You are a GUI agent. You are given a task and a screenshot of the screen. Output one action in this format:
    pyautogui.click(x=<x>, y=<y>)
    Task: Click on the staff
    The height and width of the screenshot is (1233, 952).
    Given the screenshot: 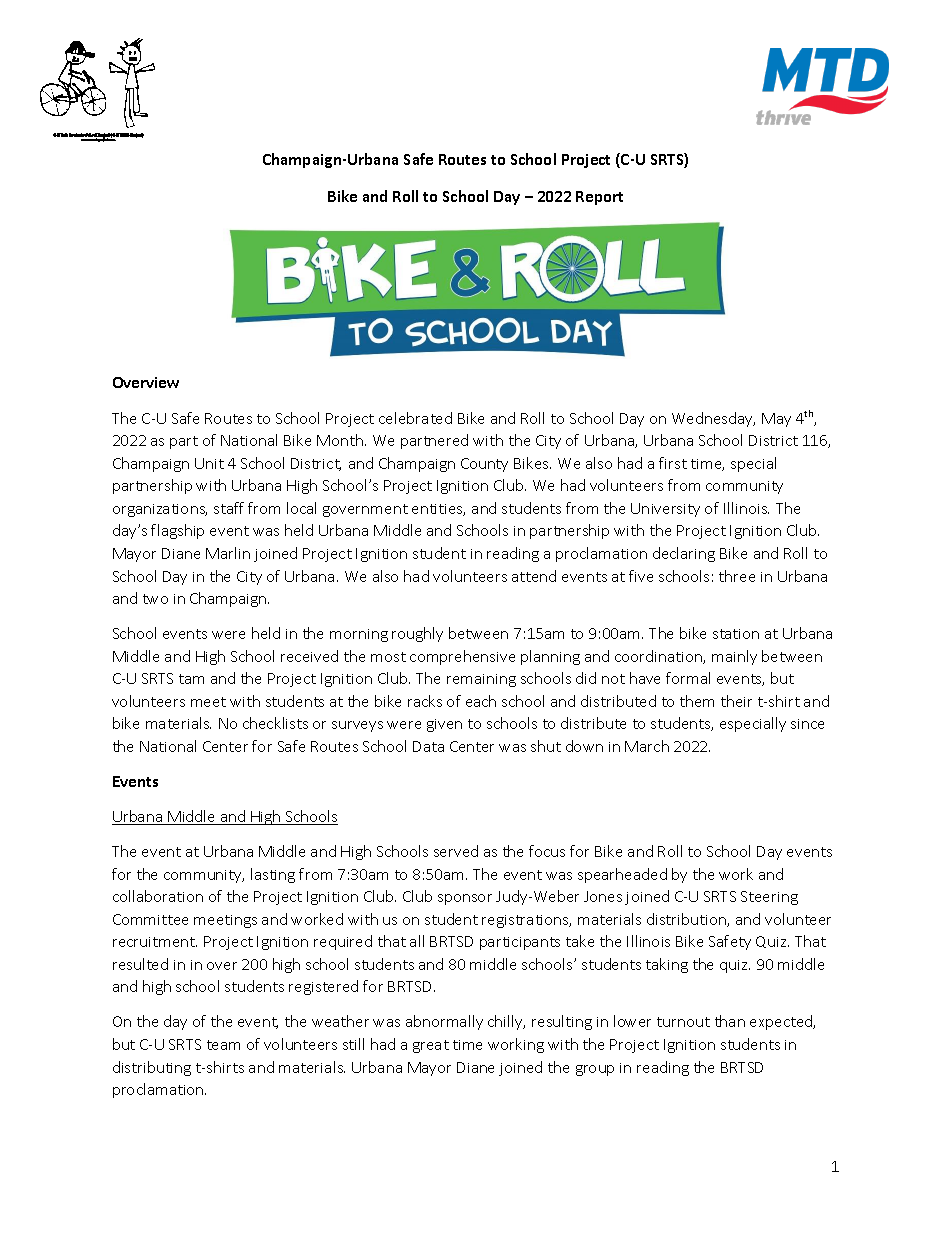 What is the action you would take?
    pyautogui.click(x=229, y=508)
